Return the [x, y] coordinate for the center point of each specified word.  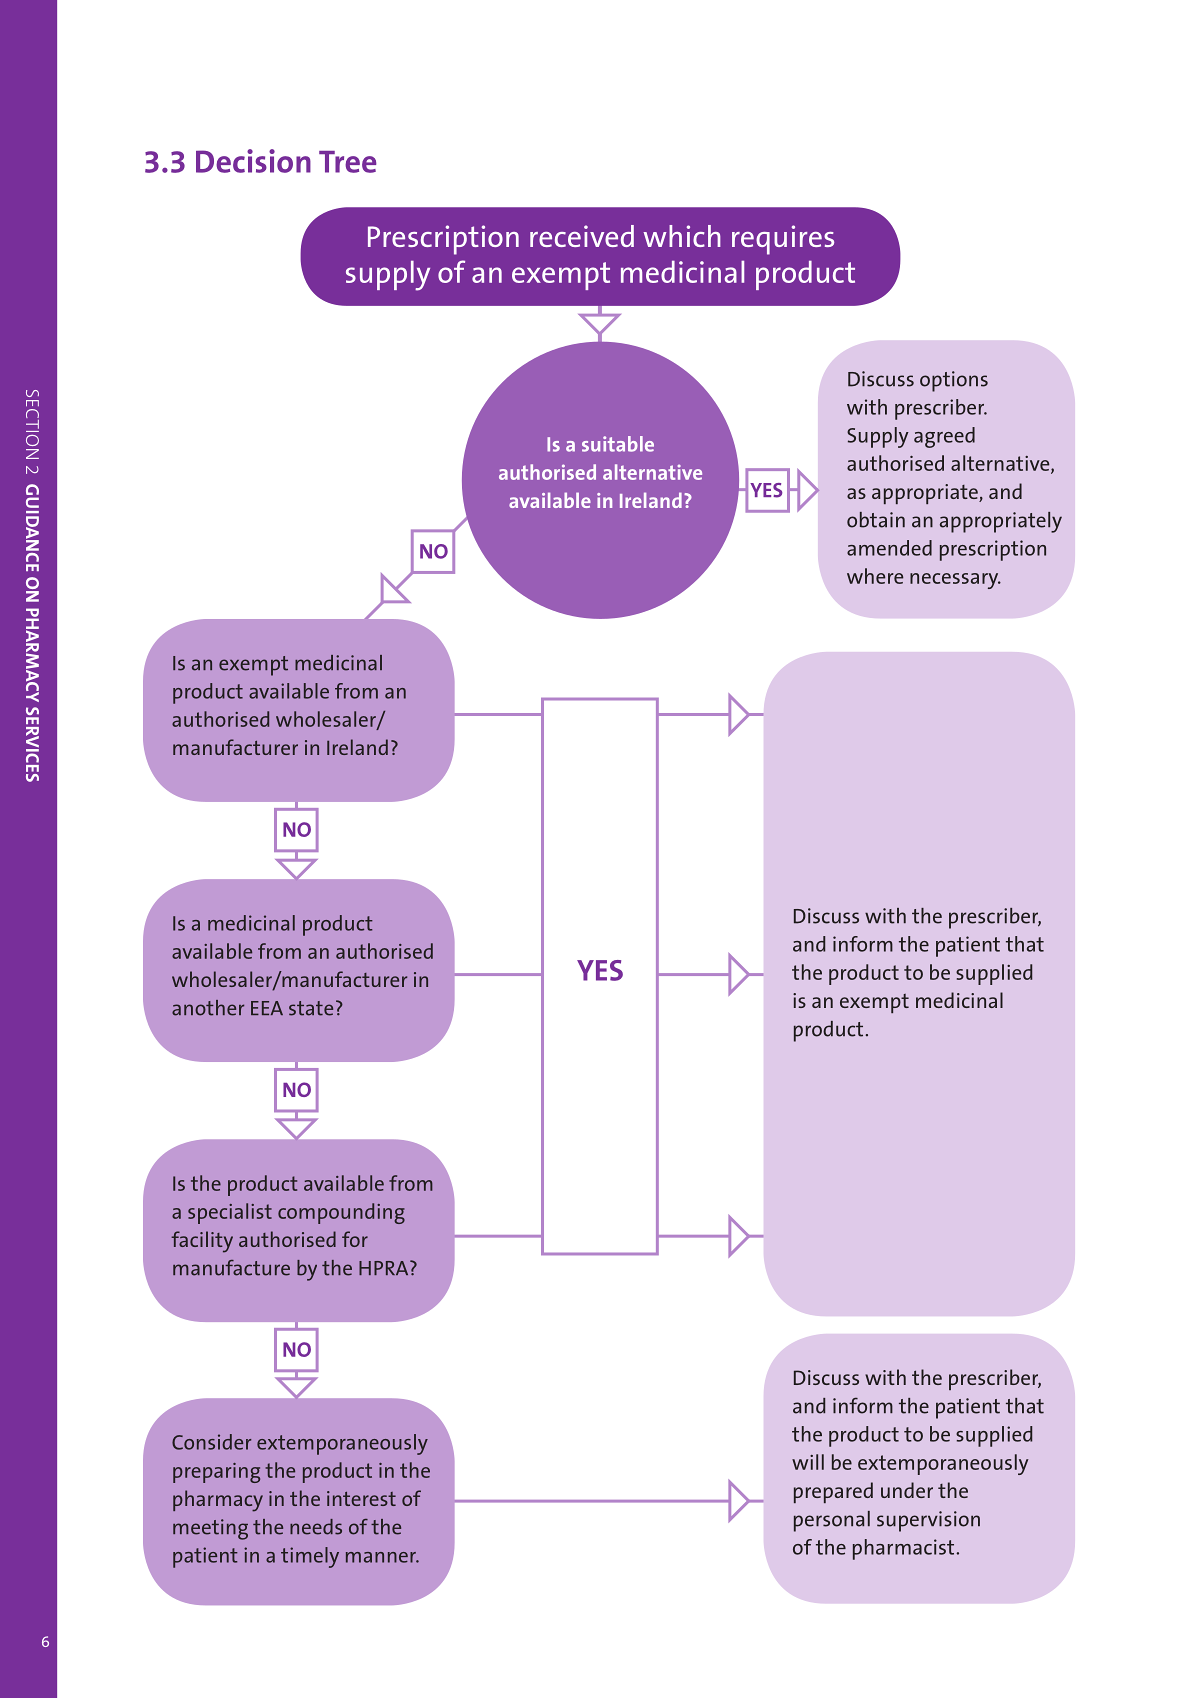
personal [832, 1521]
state [311, 1008]
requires [783, 240]
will [808, 1462]
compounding [341, 1213]
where [875, 576]
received [582, 236]
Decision [253, 161]
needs [316, 1527]
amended [889, 548]
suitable [618, 444]
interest [361, 1498]
